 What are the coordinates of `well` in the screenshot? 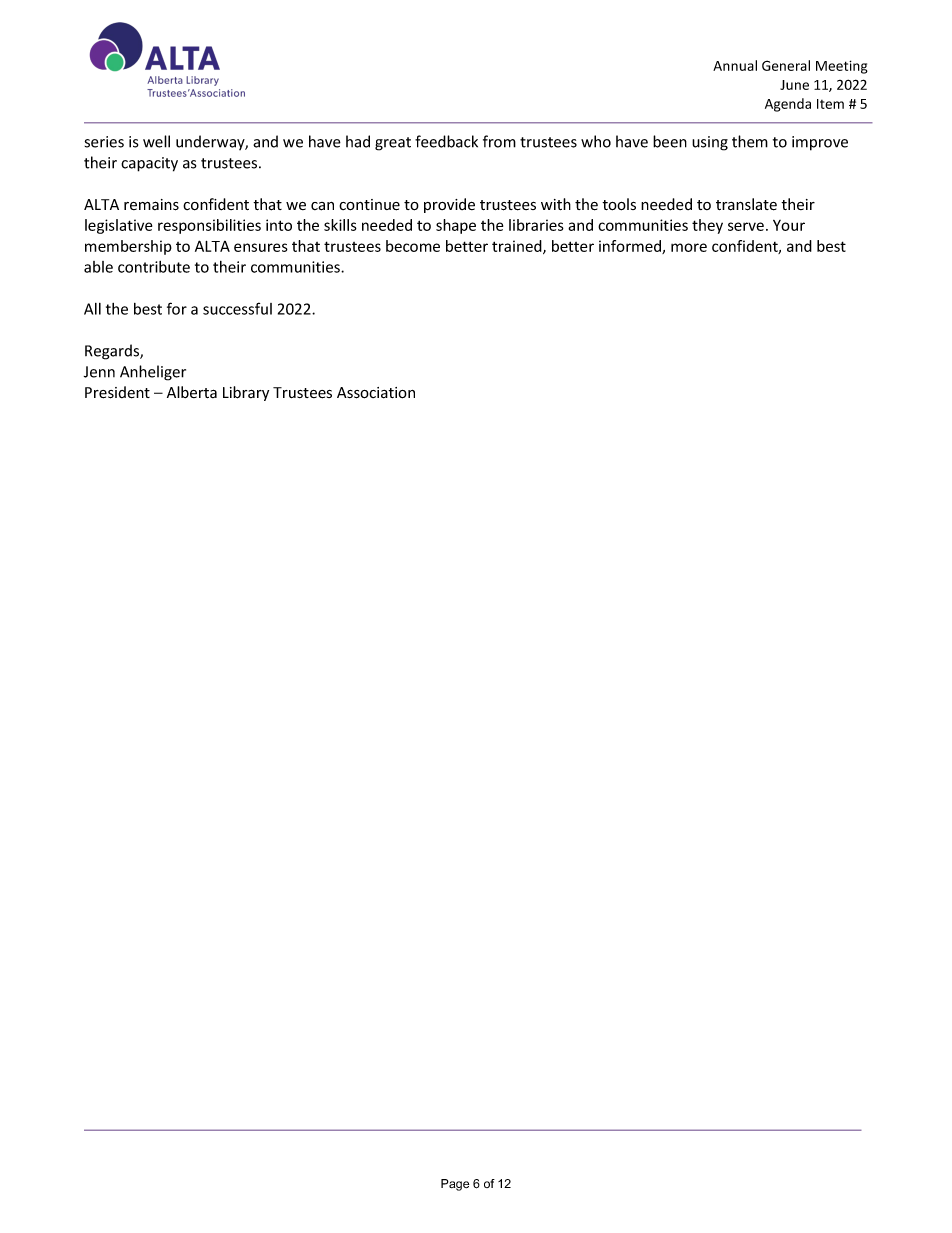 It's located at (156, 141).
